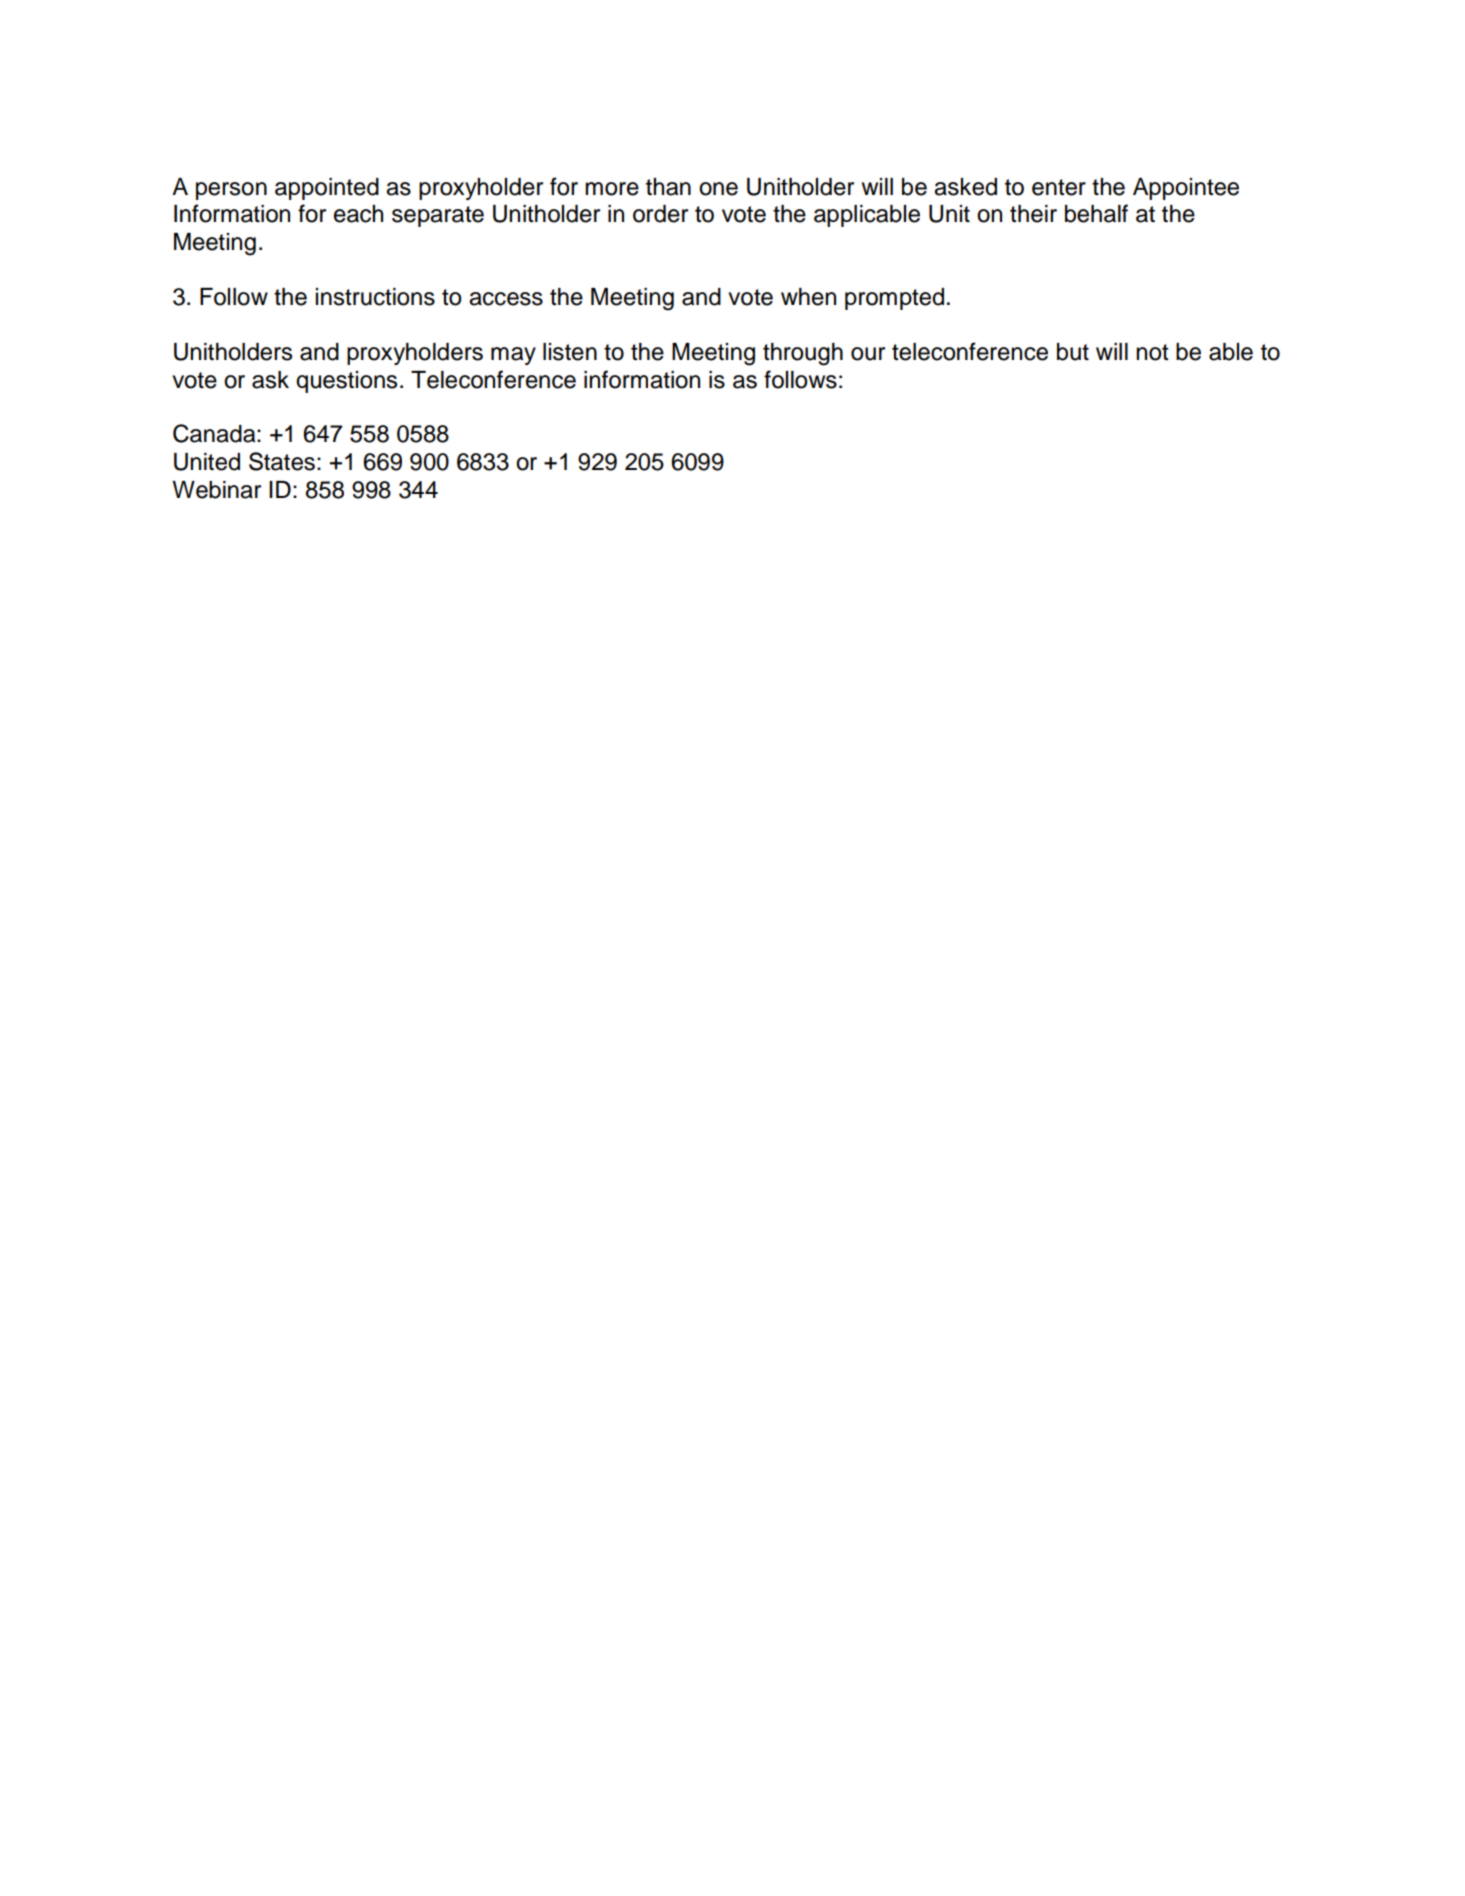 Image resolution: width=1465 pixels, height=1896 pixels. Describe the element at coordinates (216, 490) in the screenshot. I see `Webinar` at that location.
